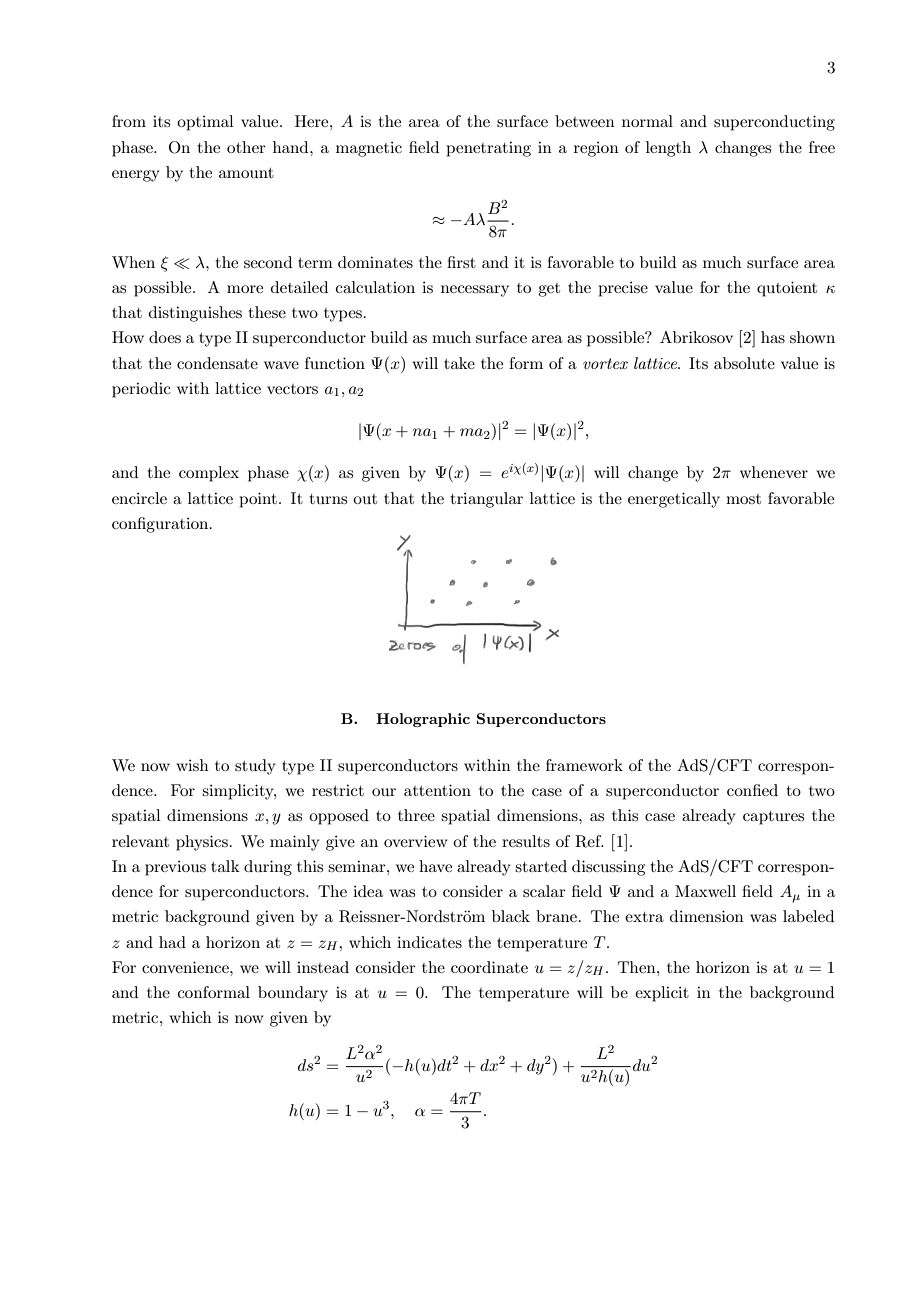  I want to click on coordinate, so click(489, 967).
